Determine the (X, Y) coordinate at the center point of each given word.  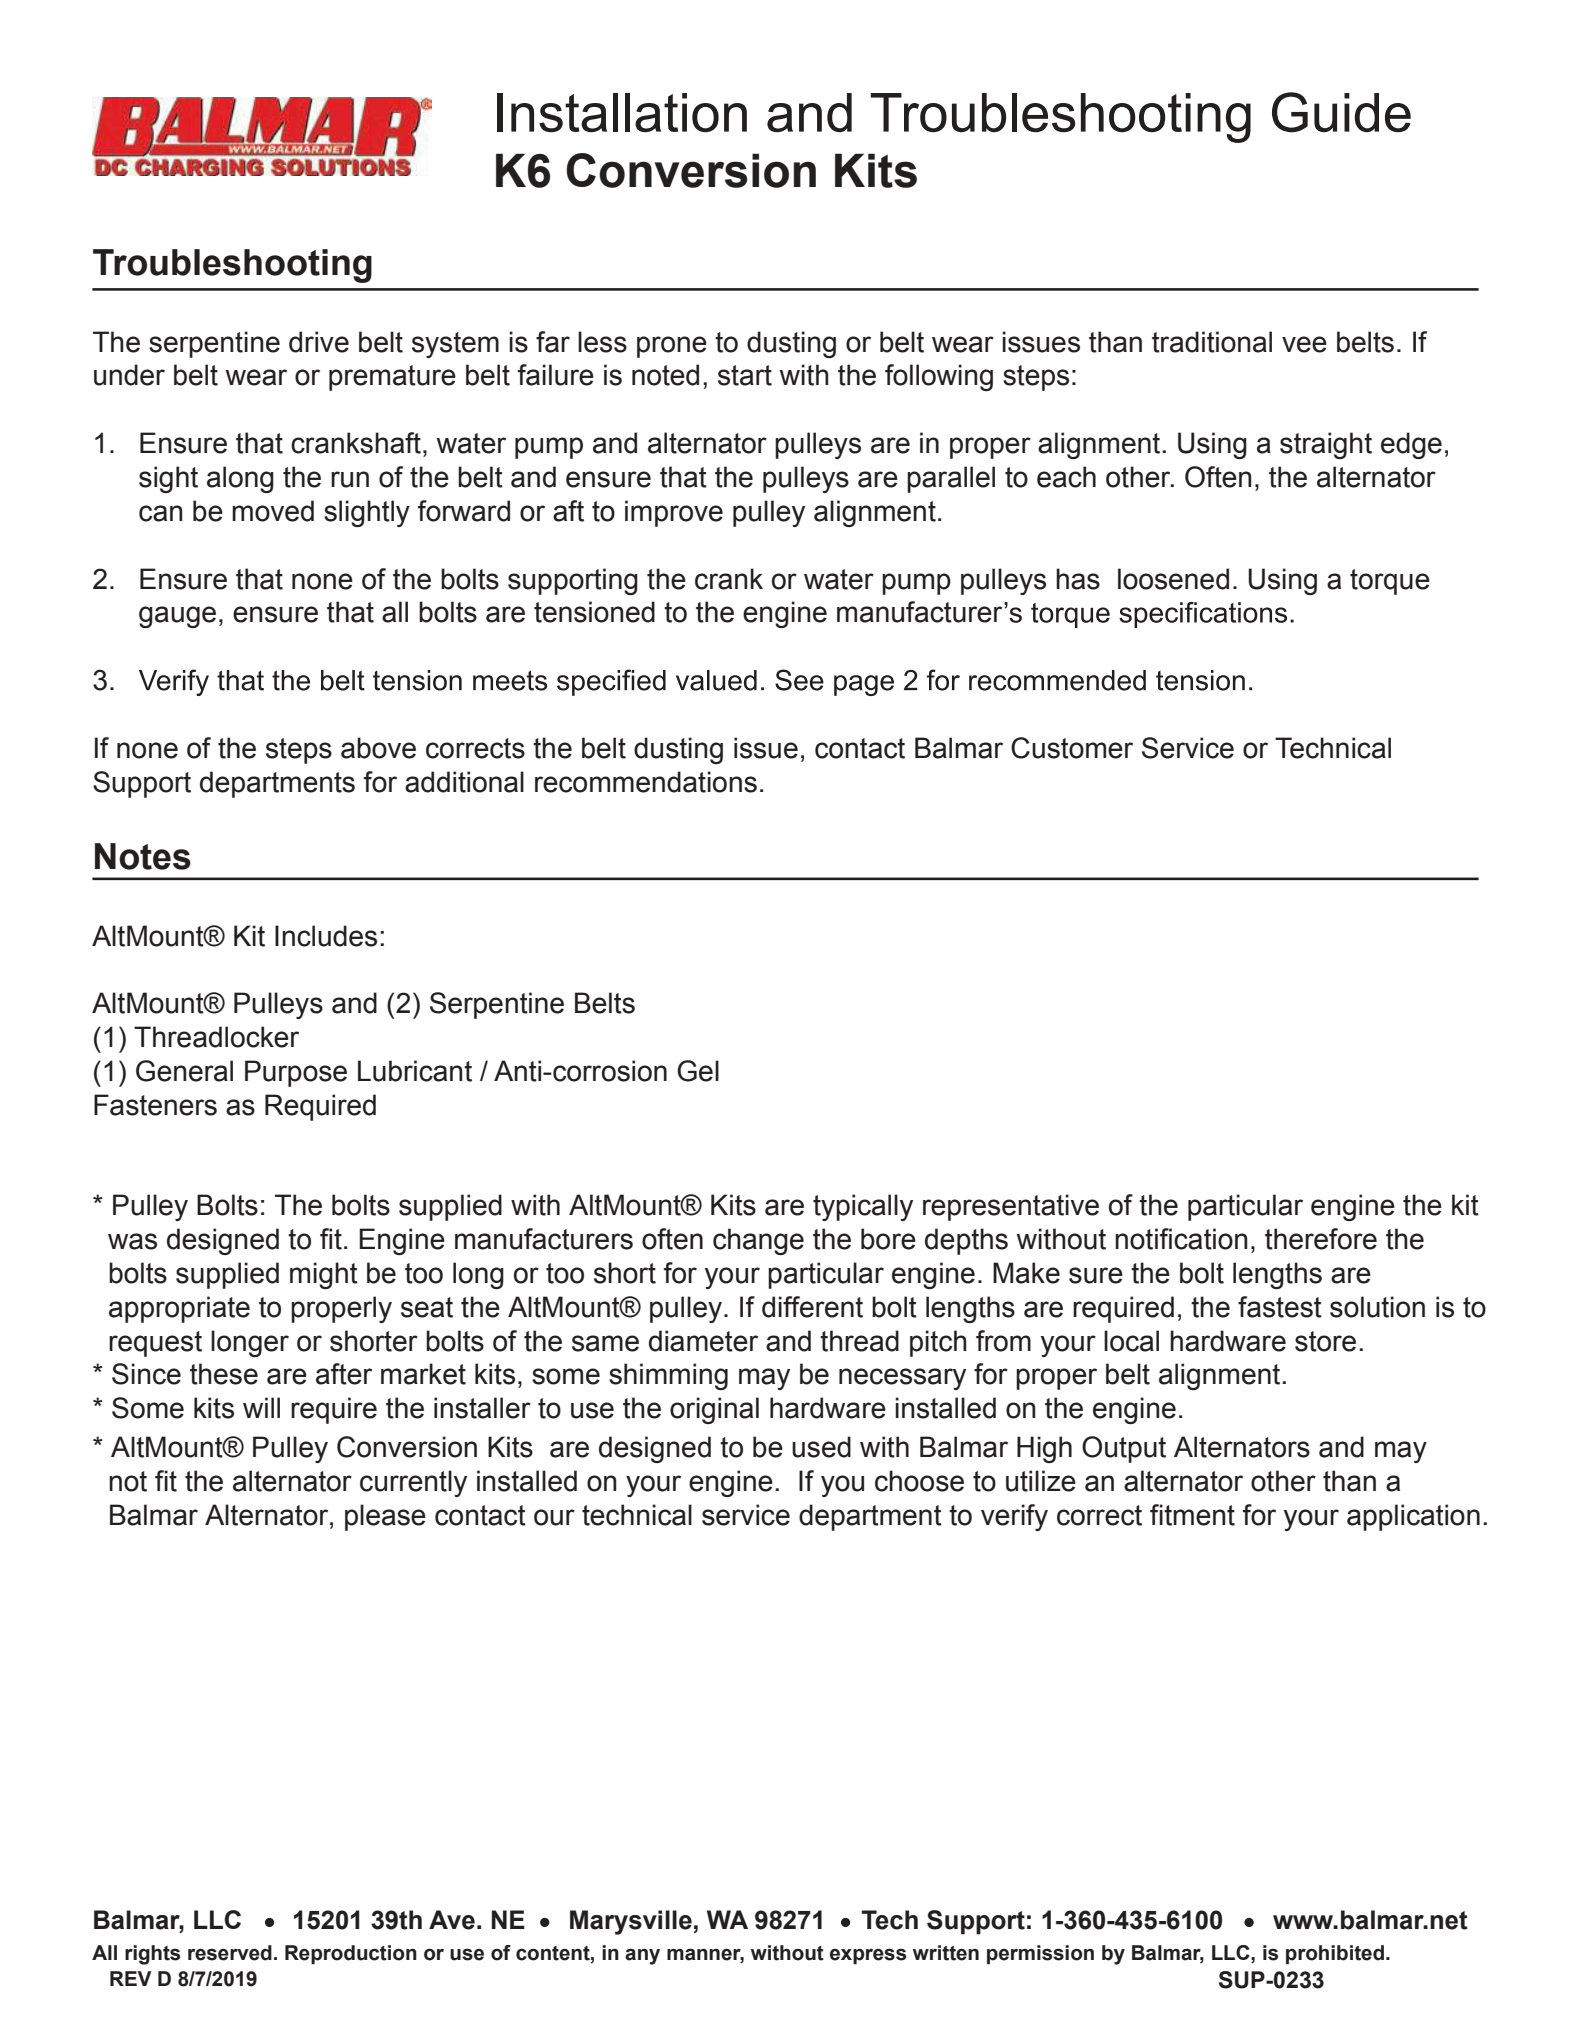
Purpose (296, 1073)
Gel (698, 1071)
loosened (1173, 579)
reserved (230, 1953)
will (261, 1407)
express (868, 1956)
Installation (622, 112)
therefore (1321, 1239)
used (821, 1447)
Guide (1341, 112)
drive (319, 342)
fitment (1192, 1515)
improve (674, 513)
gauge (177, 617)
